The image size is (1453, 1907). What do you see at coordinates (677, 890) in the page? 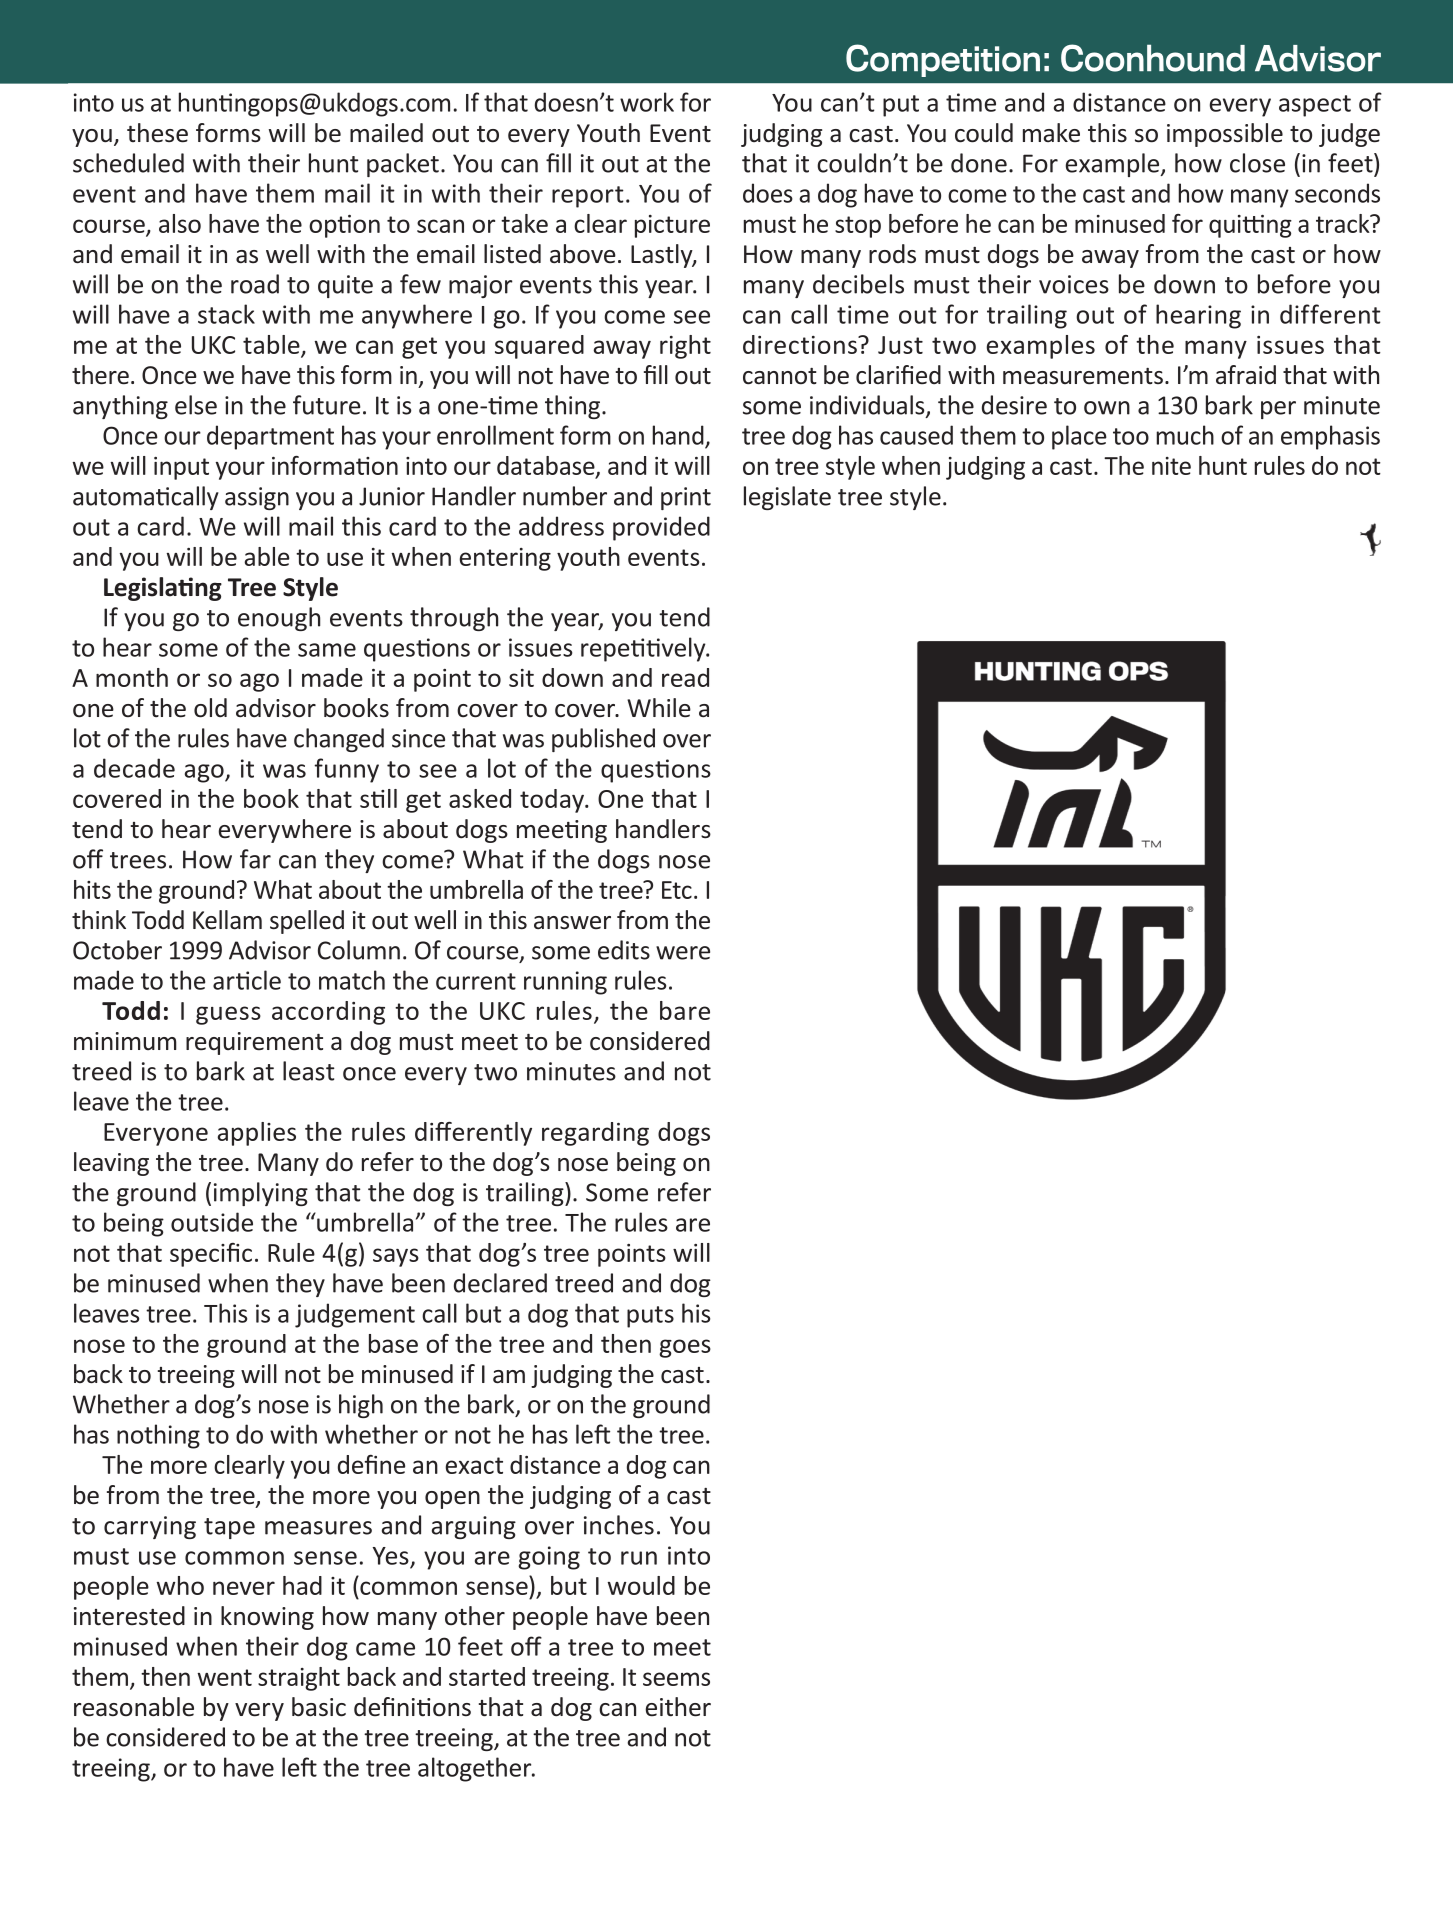
I see `Etc` at bounding box center [677, 890].
